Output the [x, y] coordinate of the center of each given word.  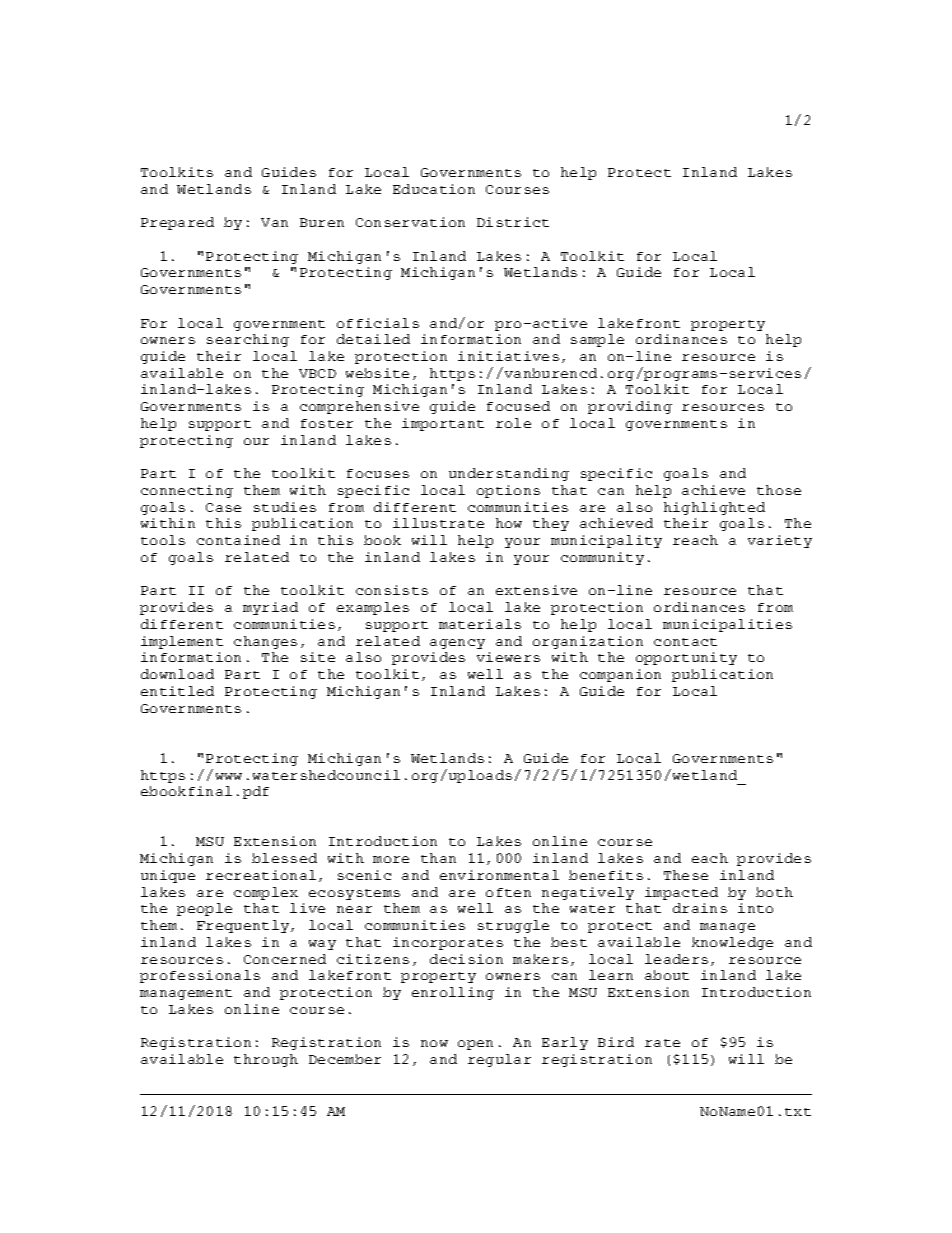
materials [480, 624]
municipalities [727, 625]
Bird [616, 1042]
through [266, 1060]
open [475, 1045]
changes [265, 642]
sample [597, 340]
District [513, 222]
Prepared [177, 223]
